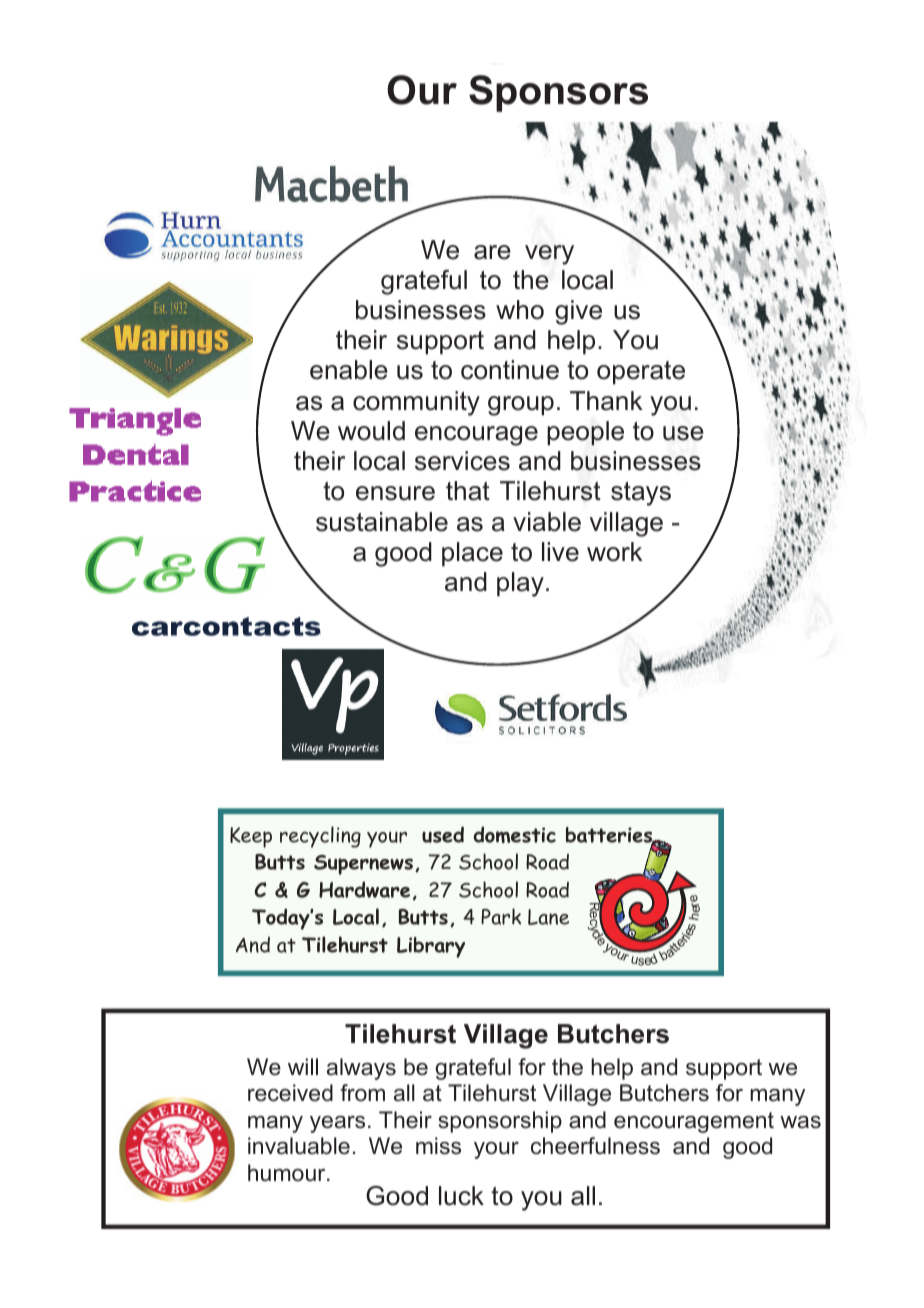 The height and width of the page is (1308, 924). Describe the element at coordinates (595, 1146) in the page. I see `cheerfulness` at that location.
